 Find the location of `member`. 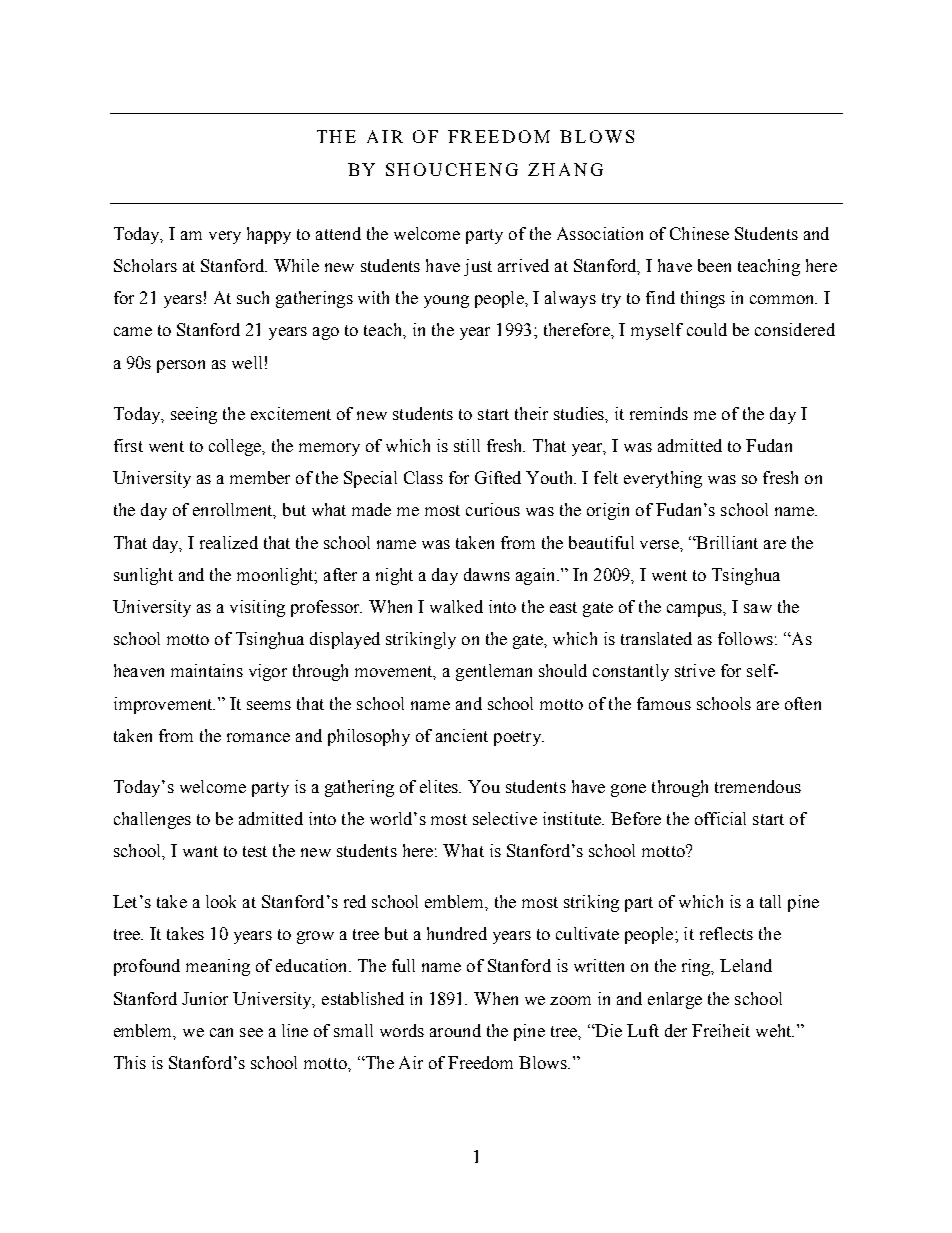

member is located at coordinates (260, 477).
